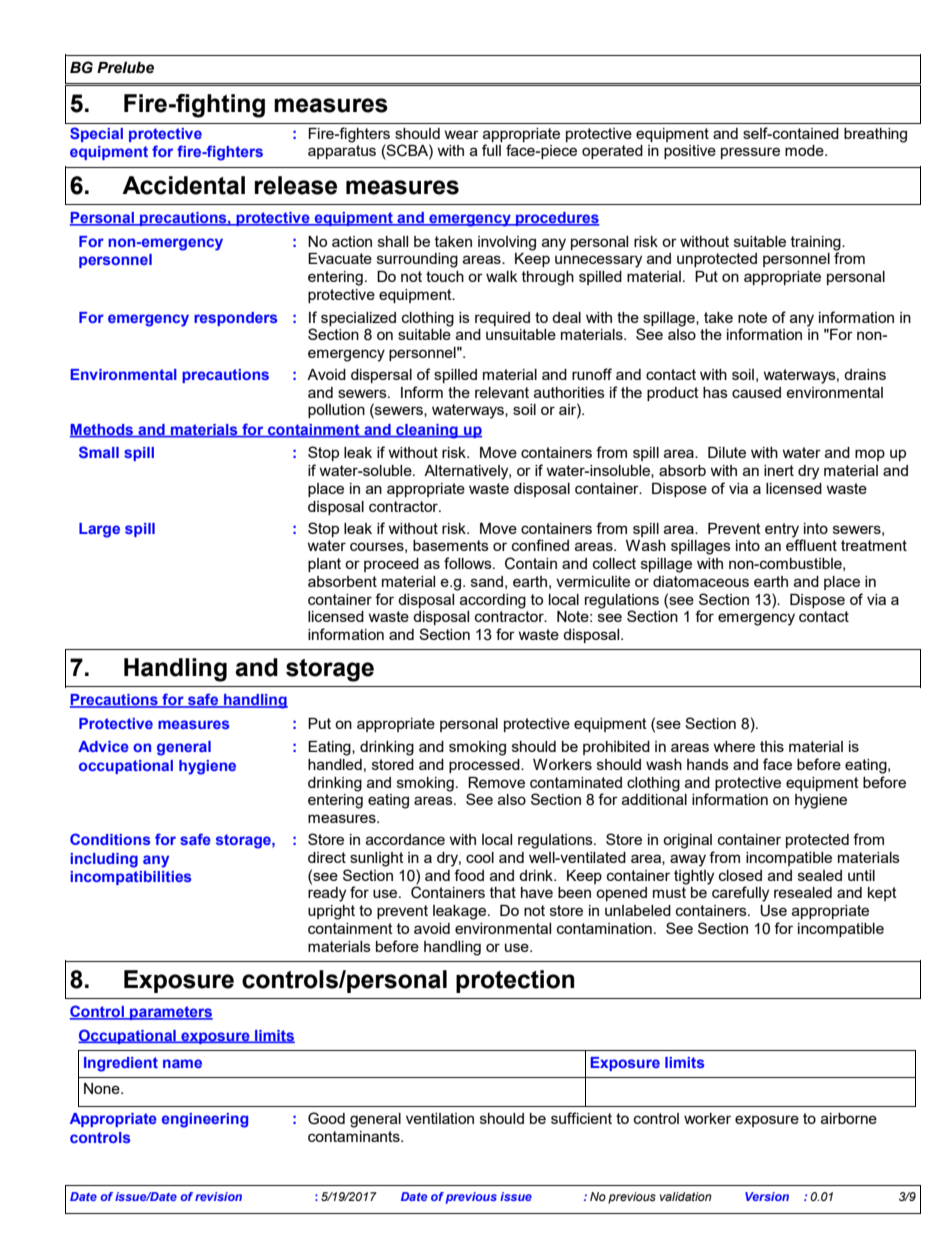  What do you see at coordinates (772, 746) in the screenshot?
I see `this` at bounding box center [772, 746].
